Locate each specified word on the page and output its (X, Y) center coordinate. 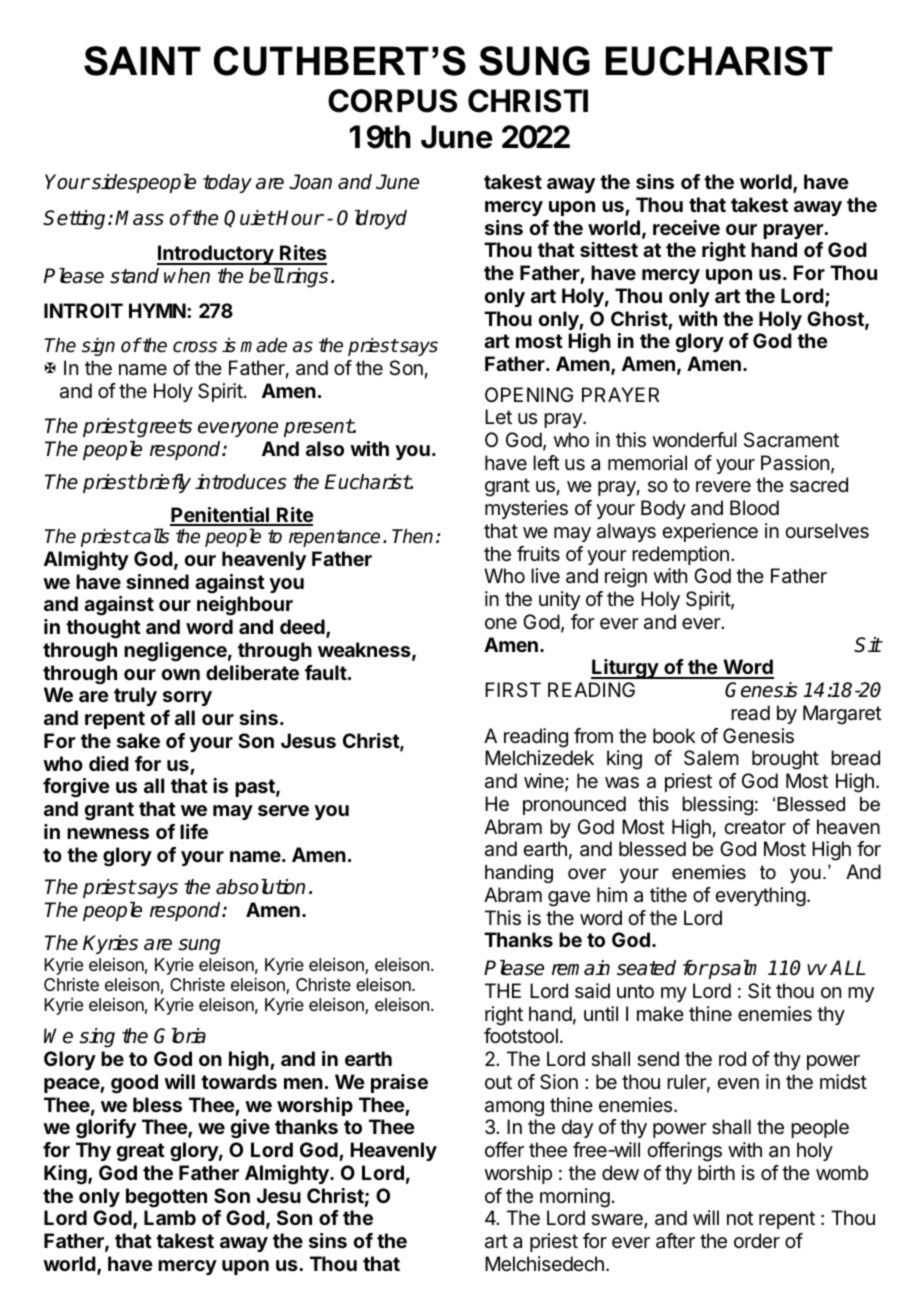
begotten (166, 1198)
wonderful (695, 440)
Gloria (180, 1036)
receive (686, 227)
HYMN (157, 310)
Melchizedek (539, 758)
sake (138, 740)
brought (785, 760)
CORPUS (392, 101)
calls (150, 536)
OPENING (529, 394)
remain (581, 968)
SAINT (142, 61)
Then (412, 536)
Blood (754, 507)
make (660, 1014)
